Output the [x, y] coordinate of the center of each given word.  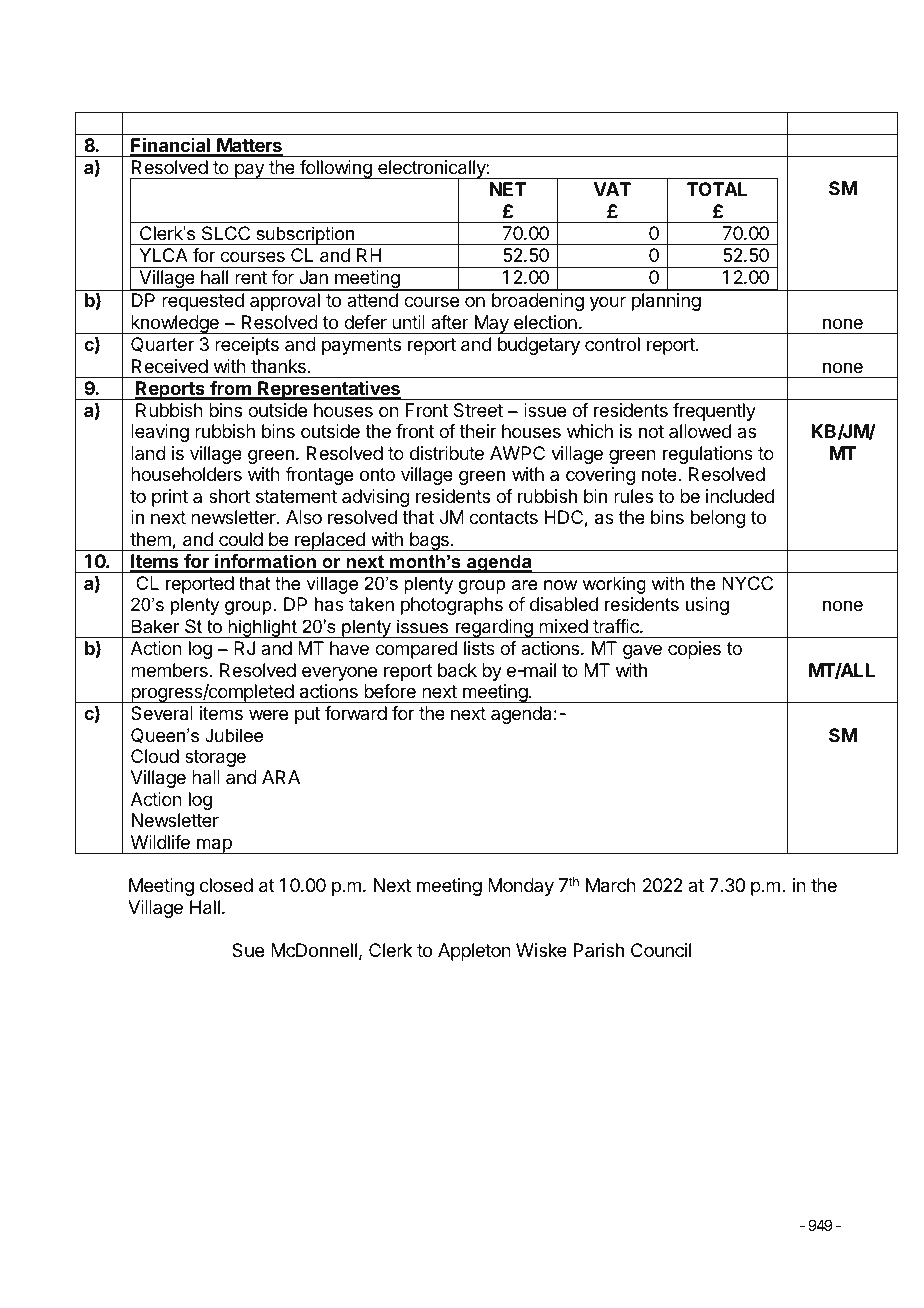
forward [356, 713]
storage [215, 758]
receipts [247, 346]
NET [508, 189]
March [611, 885]
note [660, 474]
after [450, 322]
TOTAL [717, 189]
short [229, 496]
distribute [447, 453]
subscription [305, 235]
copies [694, 650]
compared [416, 650]
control [612, 344]
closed [226, 885]
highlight [262, 628]
